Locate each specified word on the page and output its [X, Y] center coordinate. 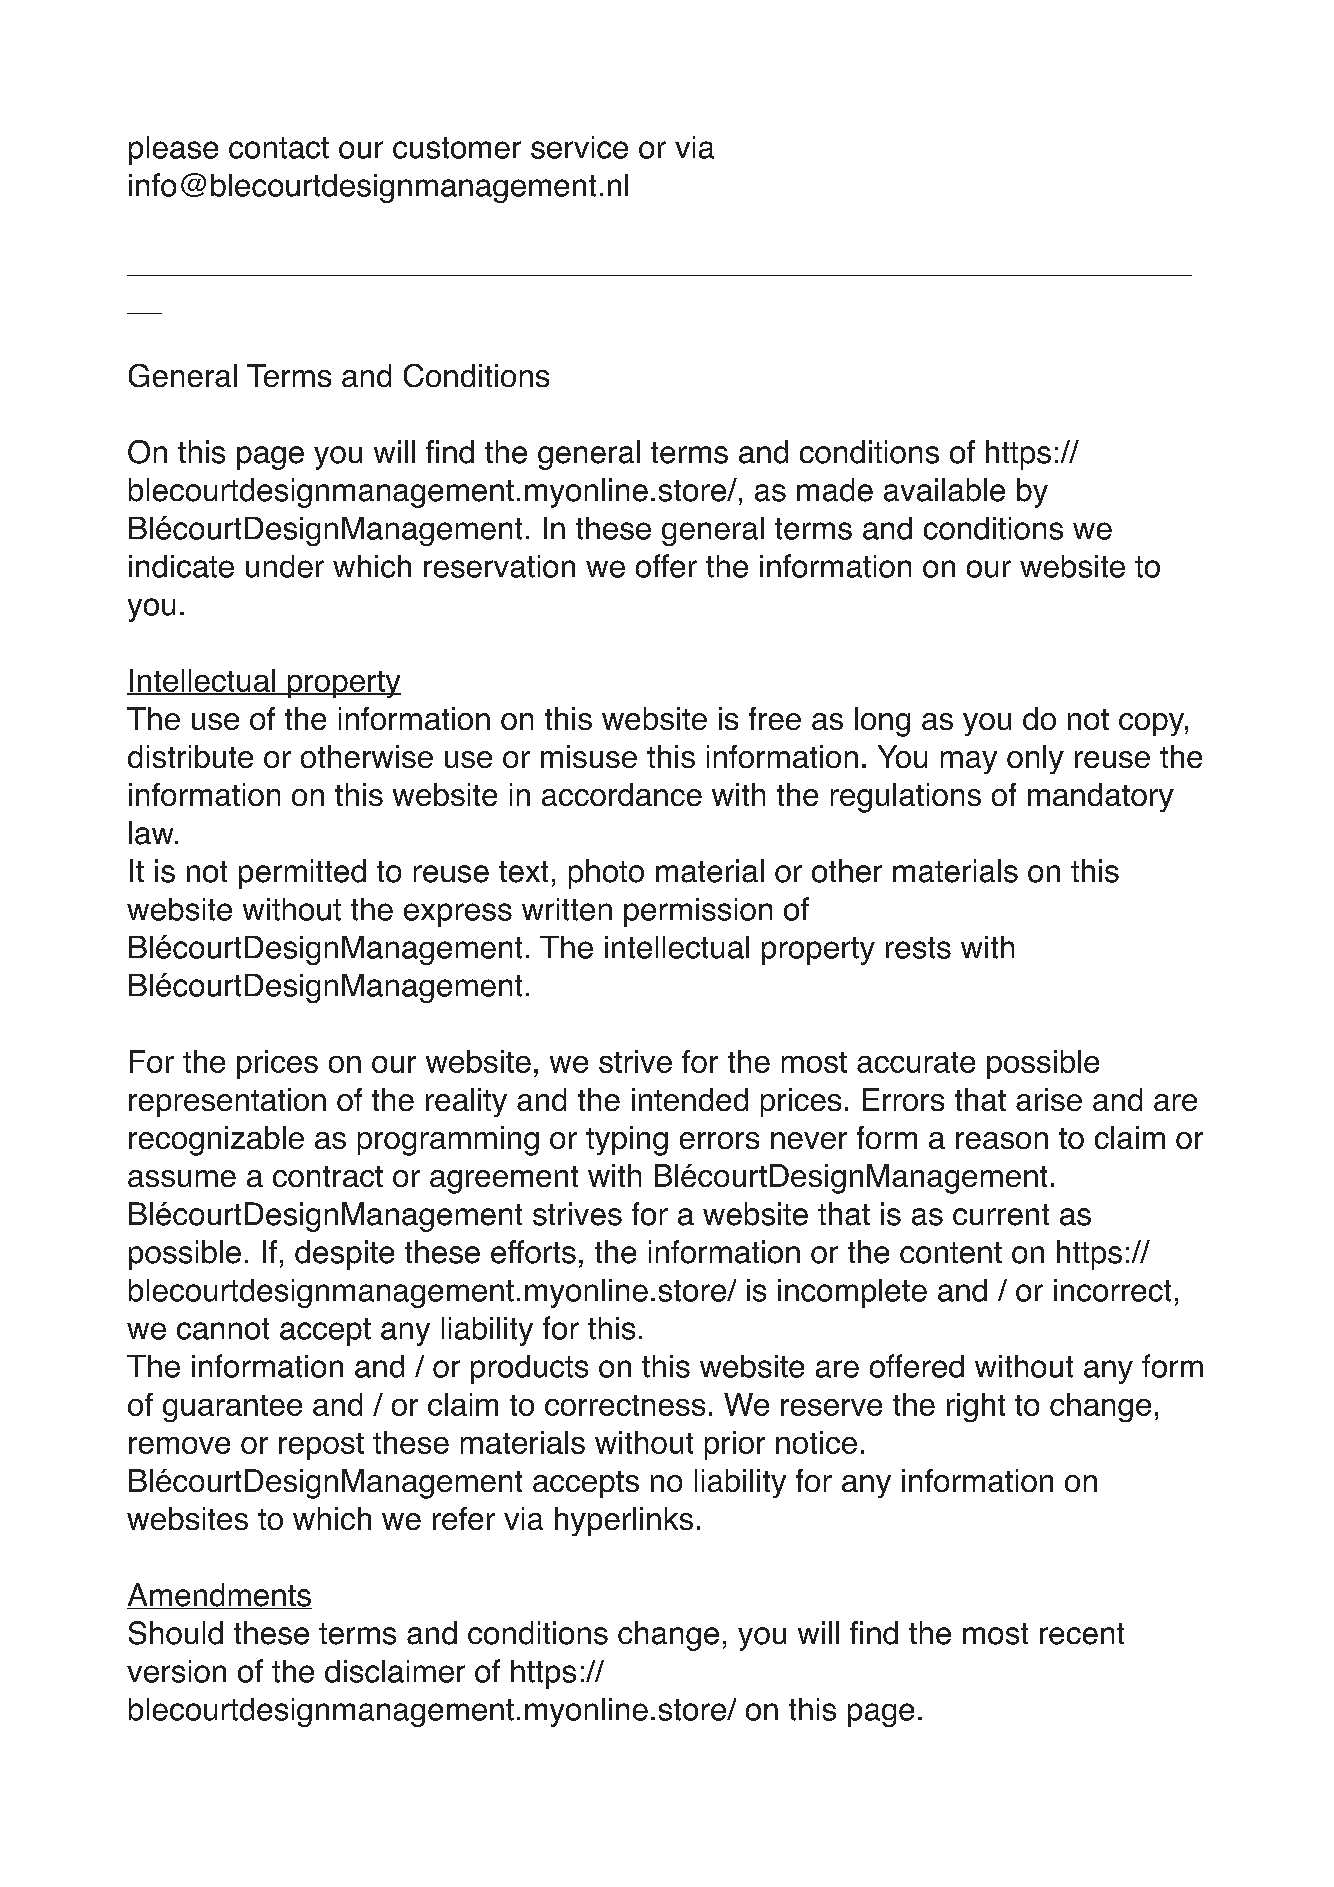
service [579, 147]
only [1035, 759]
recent [1082, 1634]
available [944, 490]
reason [1002, 1140]
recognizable [216, 1141]
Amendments [219, 1596]
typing [627, 1141]
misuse [589, 756]
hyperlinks [624, 1521]
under [285, 566]
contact [279, 148]
